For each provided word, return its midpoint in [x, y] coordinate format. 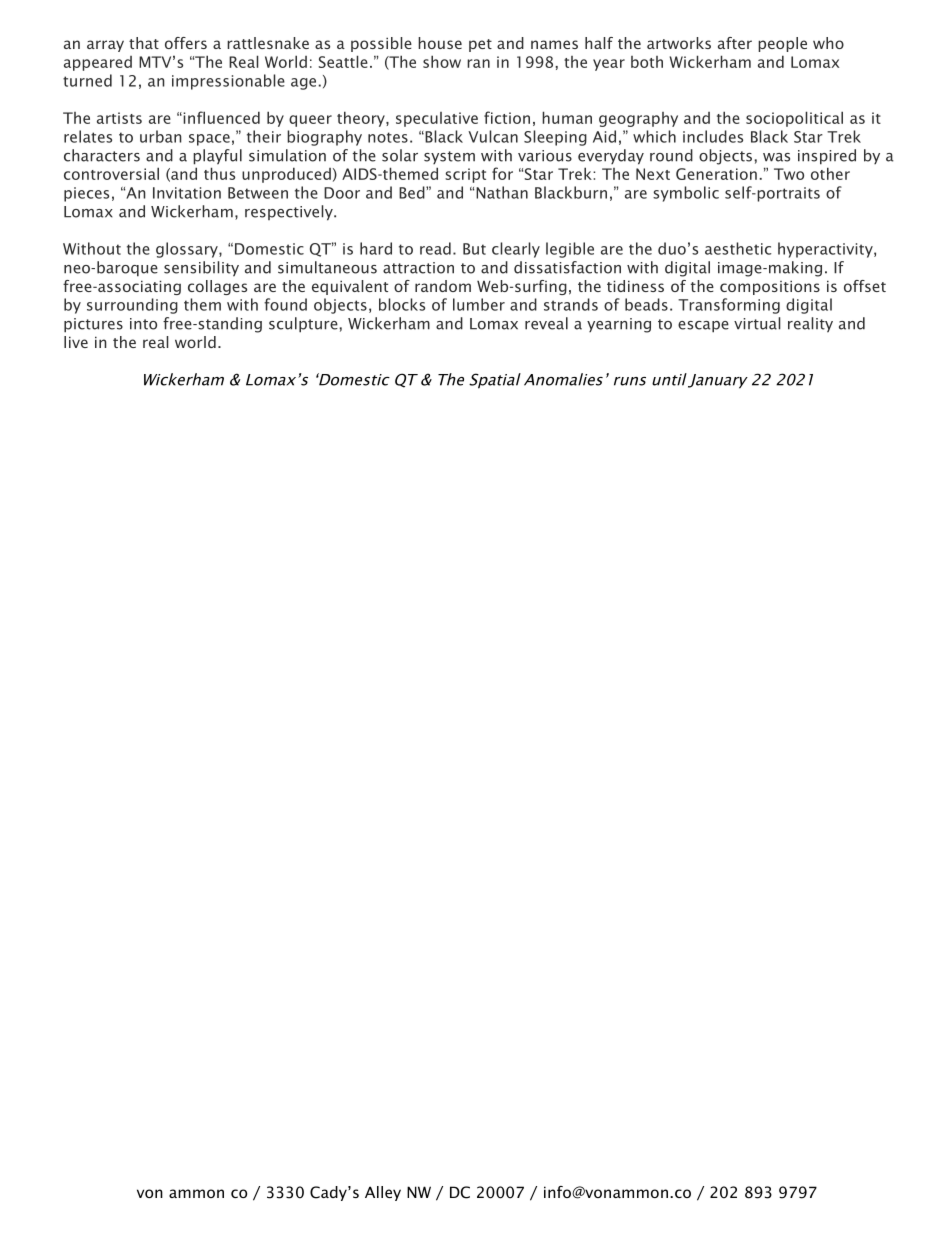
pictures [93, 325]
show [442, 61]
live [76, 342]
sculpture [304, 325]
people [782, 44]
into [143, 324]
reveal [546, 323]
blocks [402, 304]
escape [703, 327]
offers [186, 43]
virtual [757, 323]
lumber [479, 304]
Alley [383, 1193]
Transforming [729, 306]
